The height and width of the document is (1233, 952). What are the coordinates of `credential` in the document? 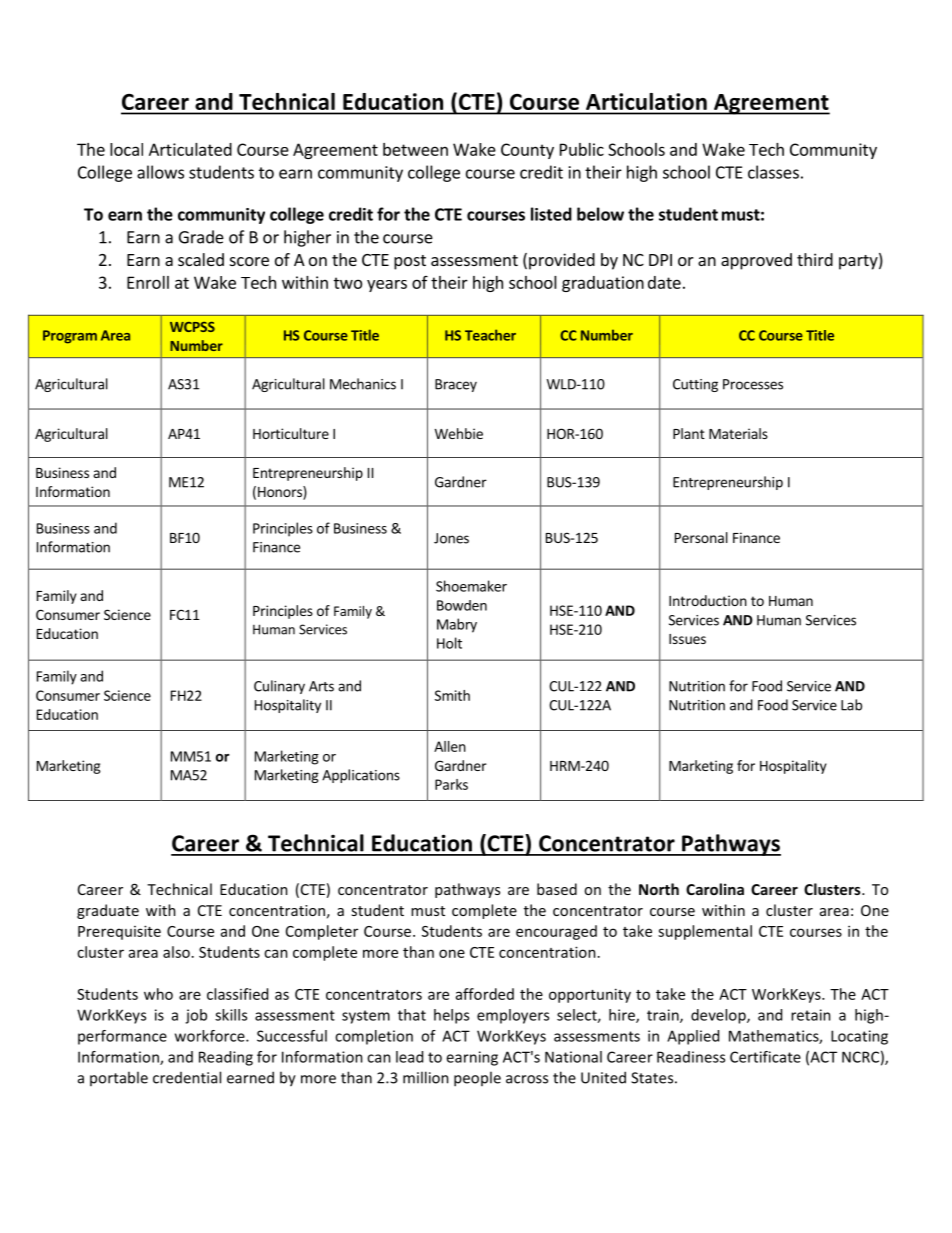 It's located at (187, 1077).
